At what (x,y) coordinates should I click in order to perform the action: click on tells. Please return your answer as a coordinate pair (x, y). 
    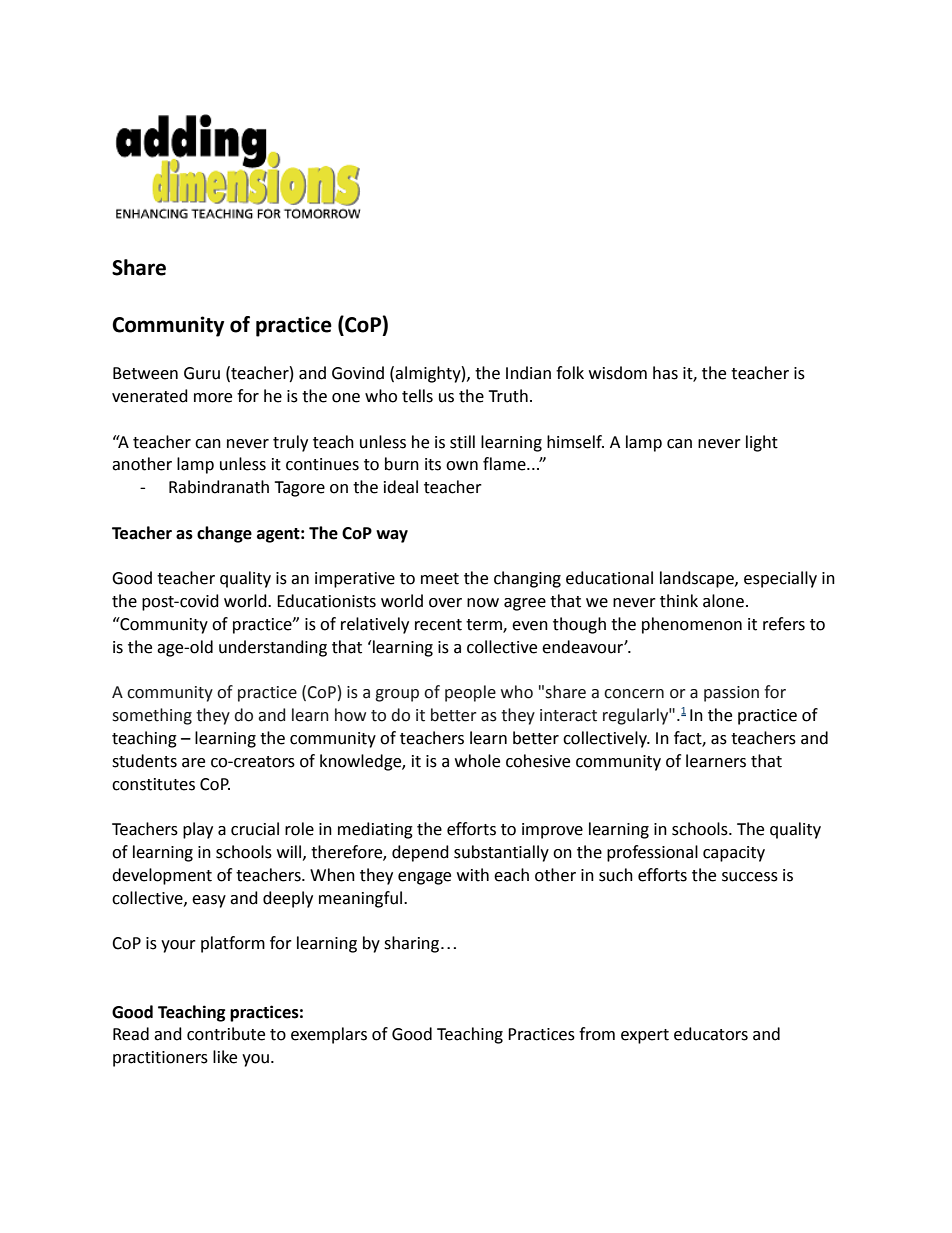
    Looking at the image, I should click on (417, 396).
